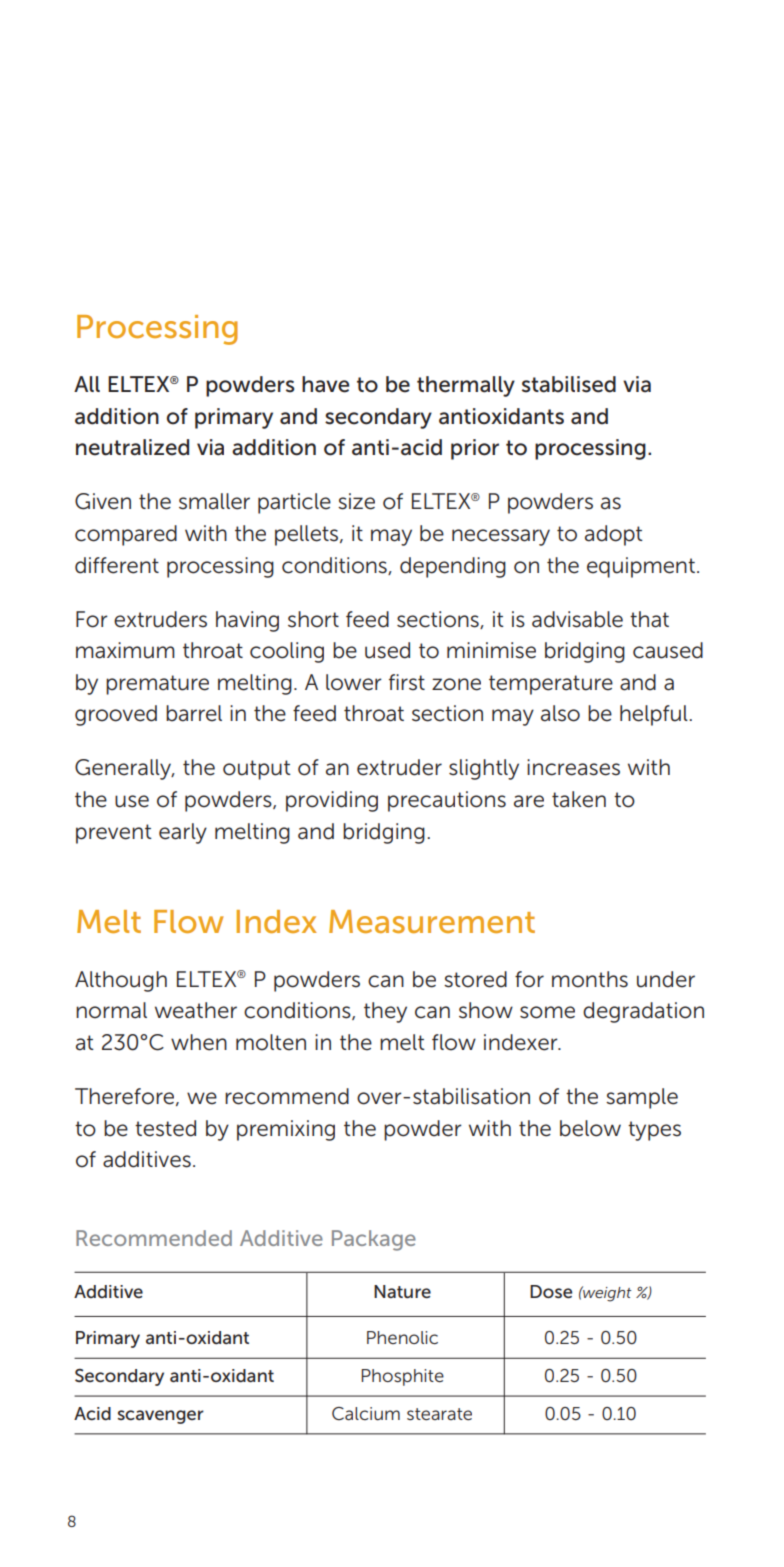 This screenshot has height=1567, width=784. What do you see at coordinates (432, 921) in the screenshot?
I see `Measurement` at bounding box center [432, 921].
